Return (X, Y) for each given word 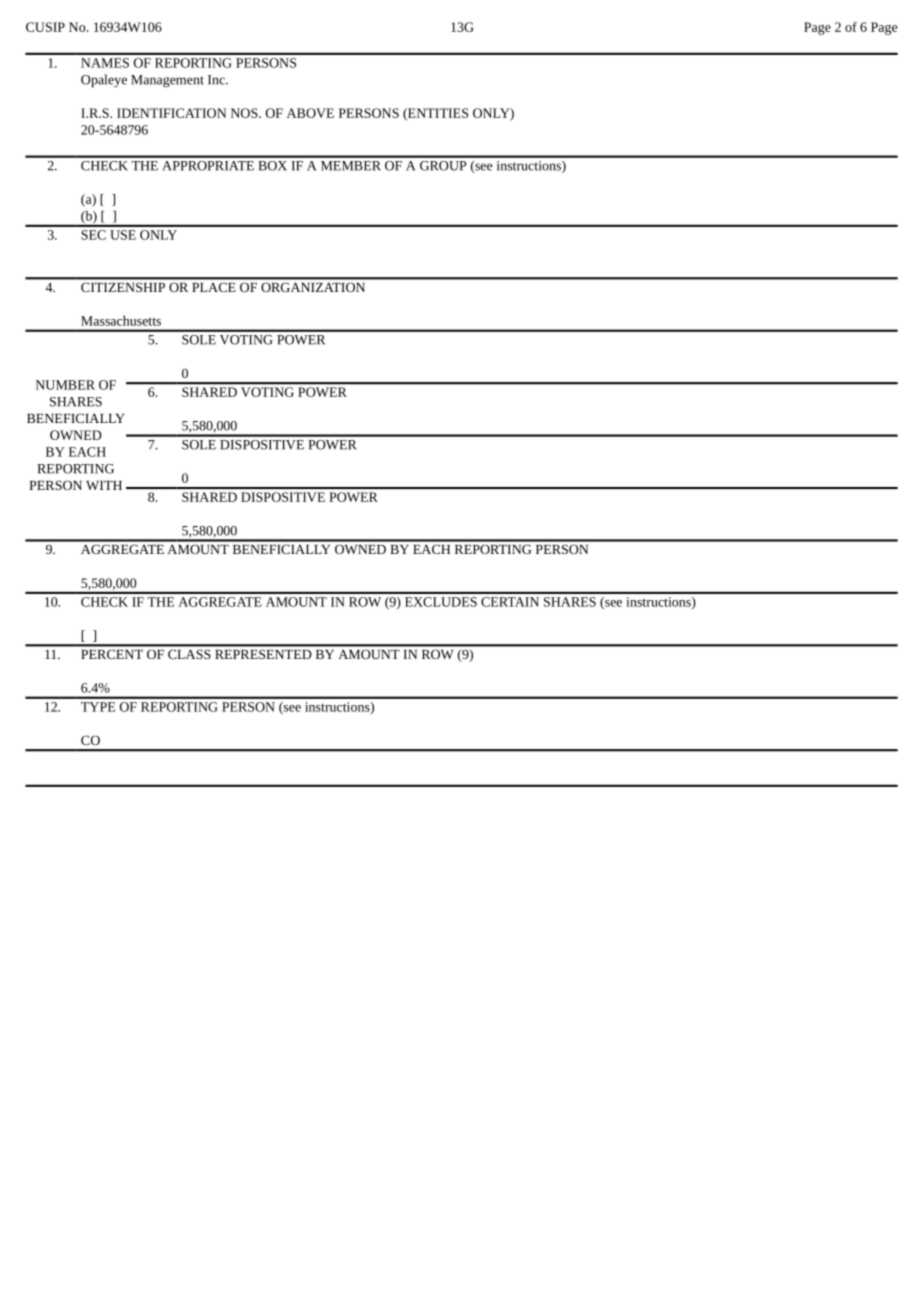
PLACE (214, 287)
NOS (245, 113)
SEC (93, 235)
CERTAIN (510, 602)
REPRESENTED (263, 654)
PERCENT (112, 654)
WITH (104, 485)
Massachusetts (121, 320)
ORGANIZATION (313, 287)
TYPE (98, 707)
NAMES (105, 63)
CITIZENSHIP (123, 287)
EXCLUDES (441, 602)
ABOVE (310, 113)
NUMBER (65, 385)
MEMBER (351, 166)
